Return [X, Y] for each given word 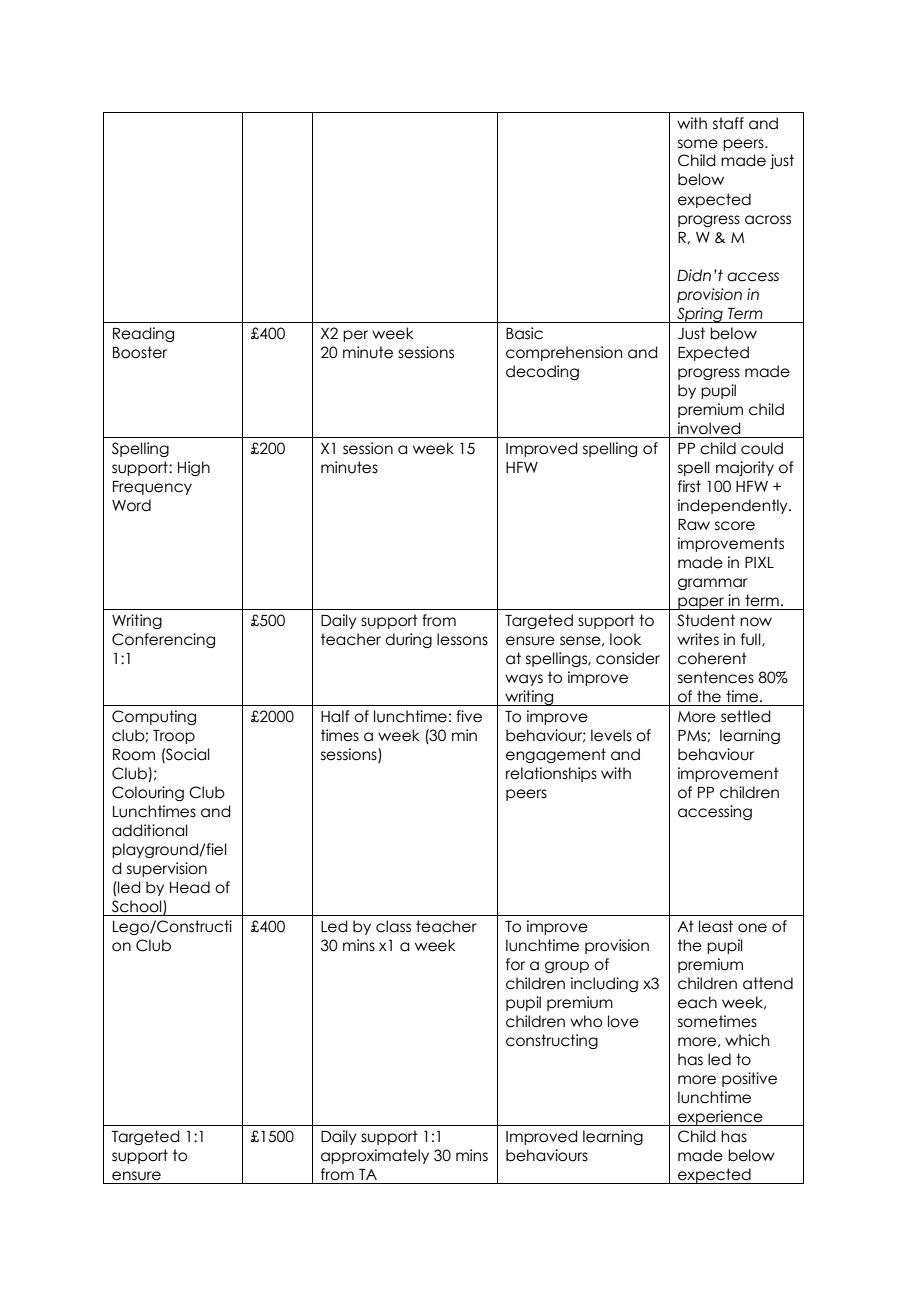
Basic [524, 333]
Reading [143, 334]
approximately [375, 1156]
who [586, 1021]
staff [728, 123]
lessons [462, 639]
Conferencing [163, 640]
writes [698, 639]
